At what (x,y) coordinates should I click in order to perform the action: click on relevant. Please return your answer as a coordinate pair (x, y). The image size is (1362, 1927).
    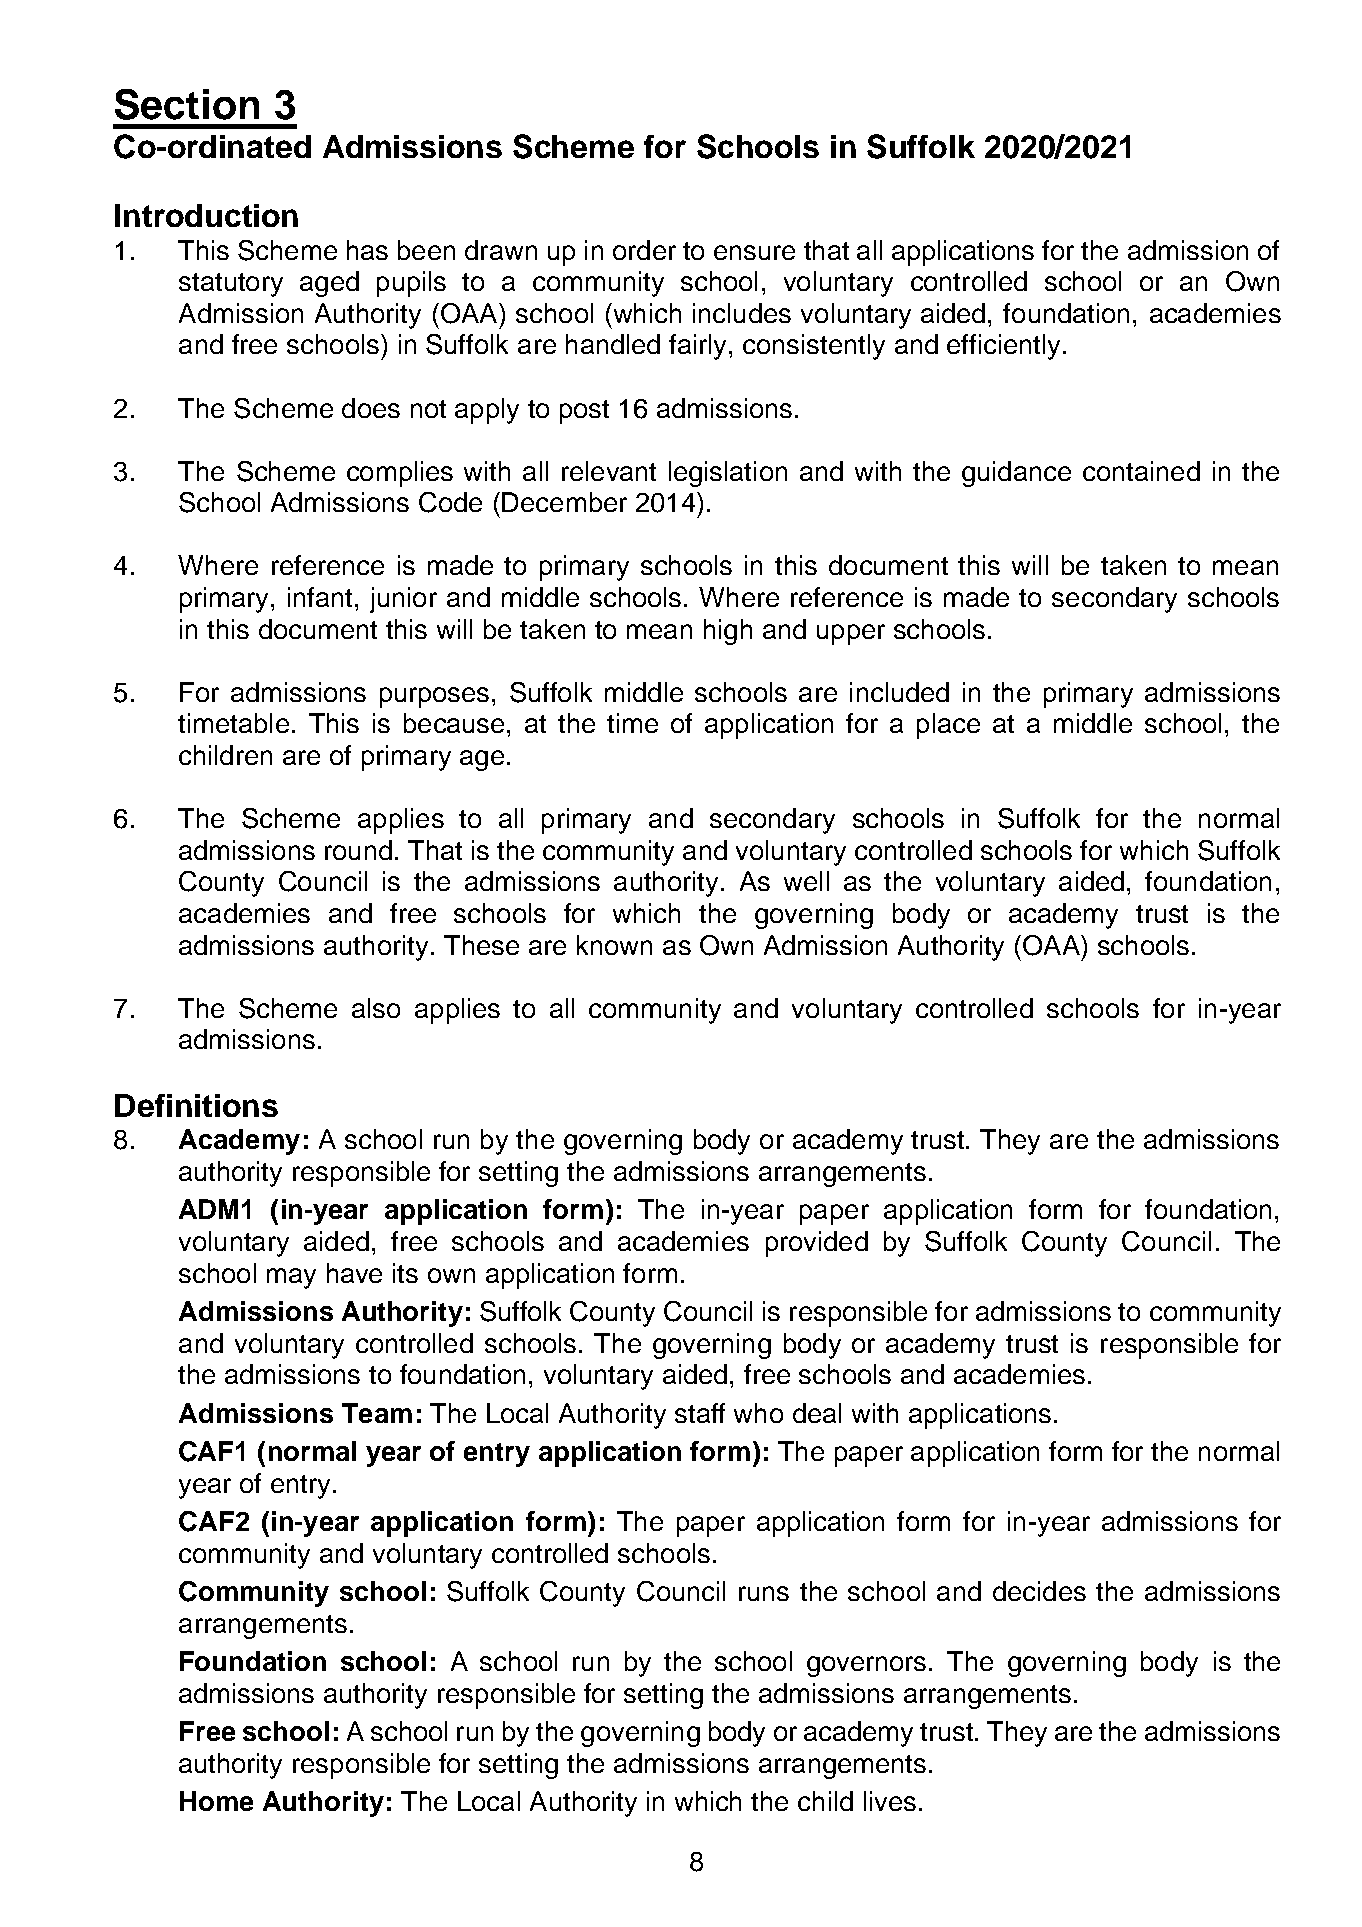
    Looking at the image, I should click on (609, 471).
